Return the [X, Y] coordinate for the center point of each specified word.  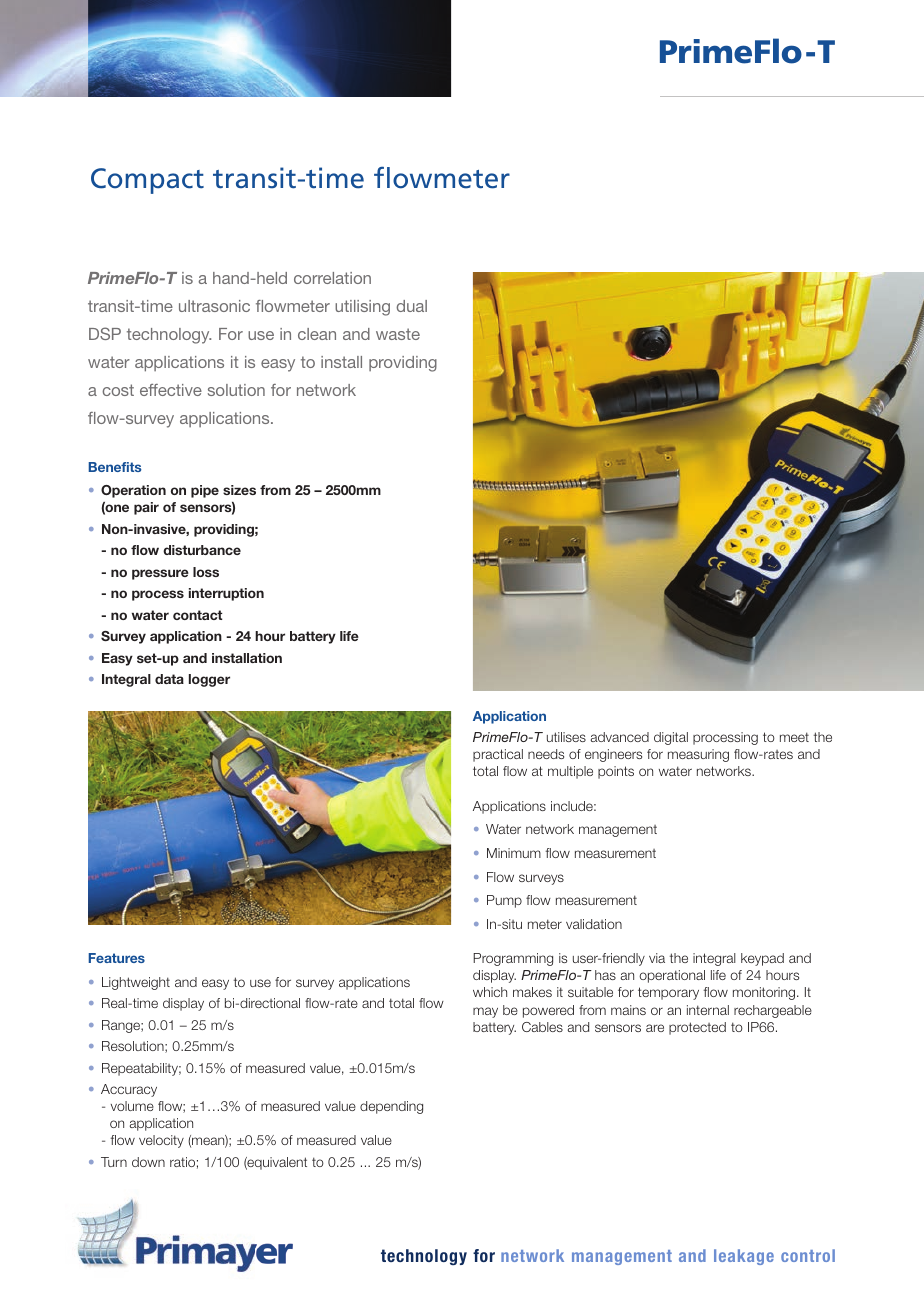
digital [671, 738]
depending [391, 1107]
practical [498, 755]
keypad [762, 959]
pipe [205, 491]
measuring [698, 755]
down [148, 1162]
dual [411, 306]
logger [209, 680]
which [490, 992]
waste [398, 334]
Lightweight [136, 983]
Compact [147, 181]
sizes [239, 490]
